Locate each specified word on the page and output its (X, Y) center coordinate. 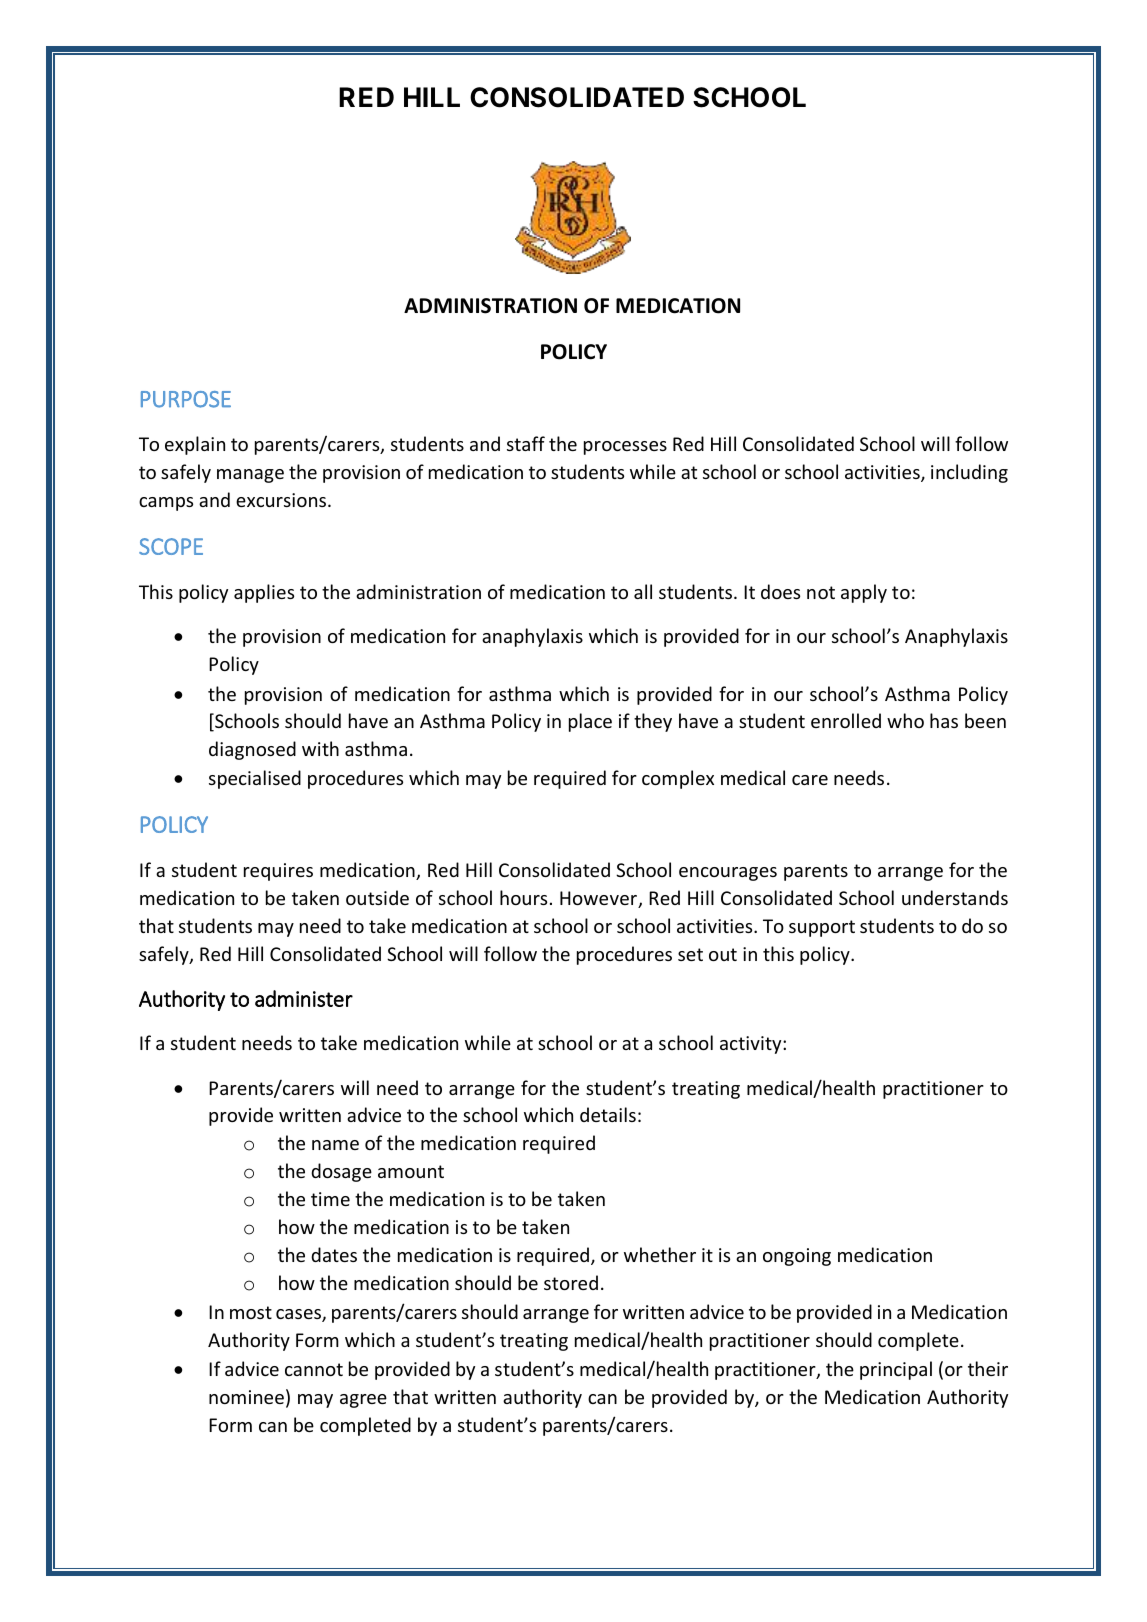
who (905, 720)
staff (526, 443)
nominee (246, 1397)
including (969, 473)
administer (304, 998)
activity (752, 1045)
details (608, 1114)
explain (195, 445)
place (590, 722)
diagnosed (252, 750)
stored (571, 1282)
